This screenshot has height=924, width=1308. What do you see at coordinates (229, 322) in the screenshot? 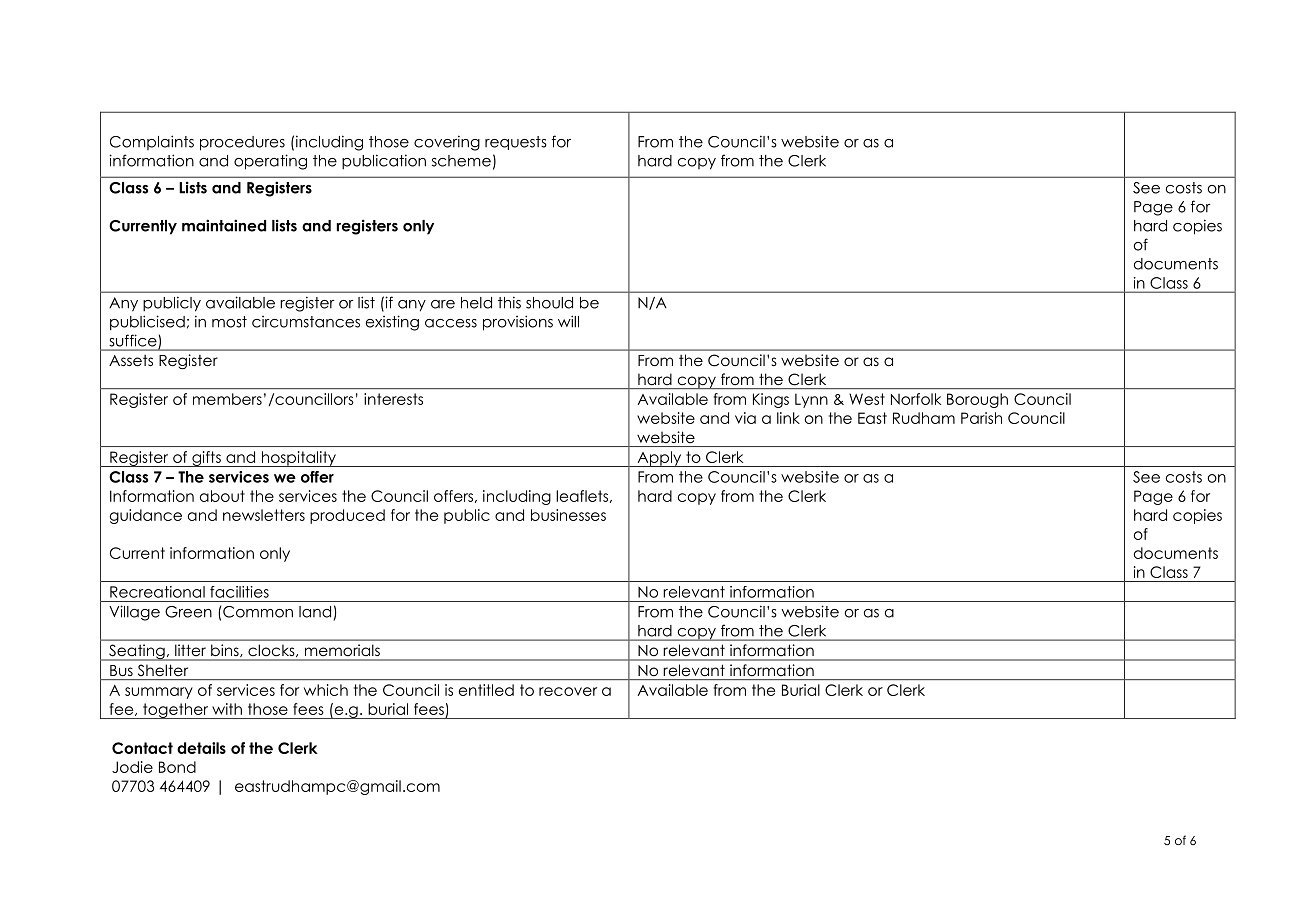
I see `most` at bounding box center [229, 322].
